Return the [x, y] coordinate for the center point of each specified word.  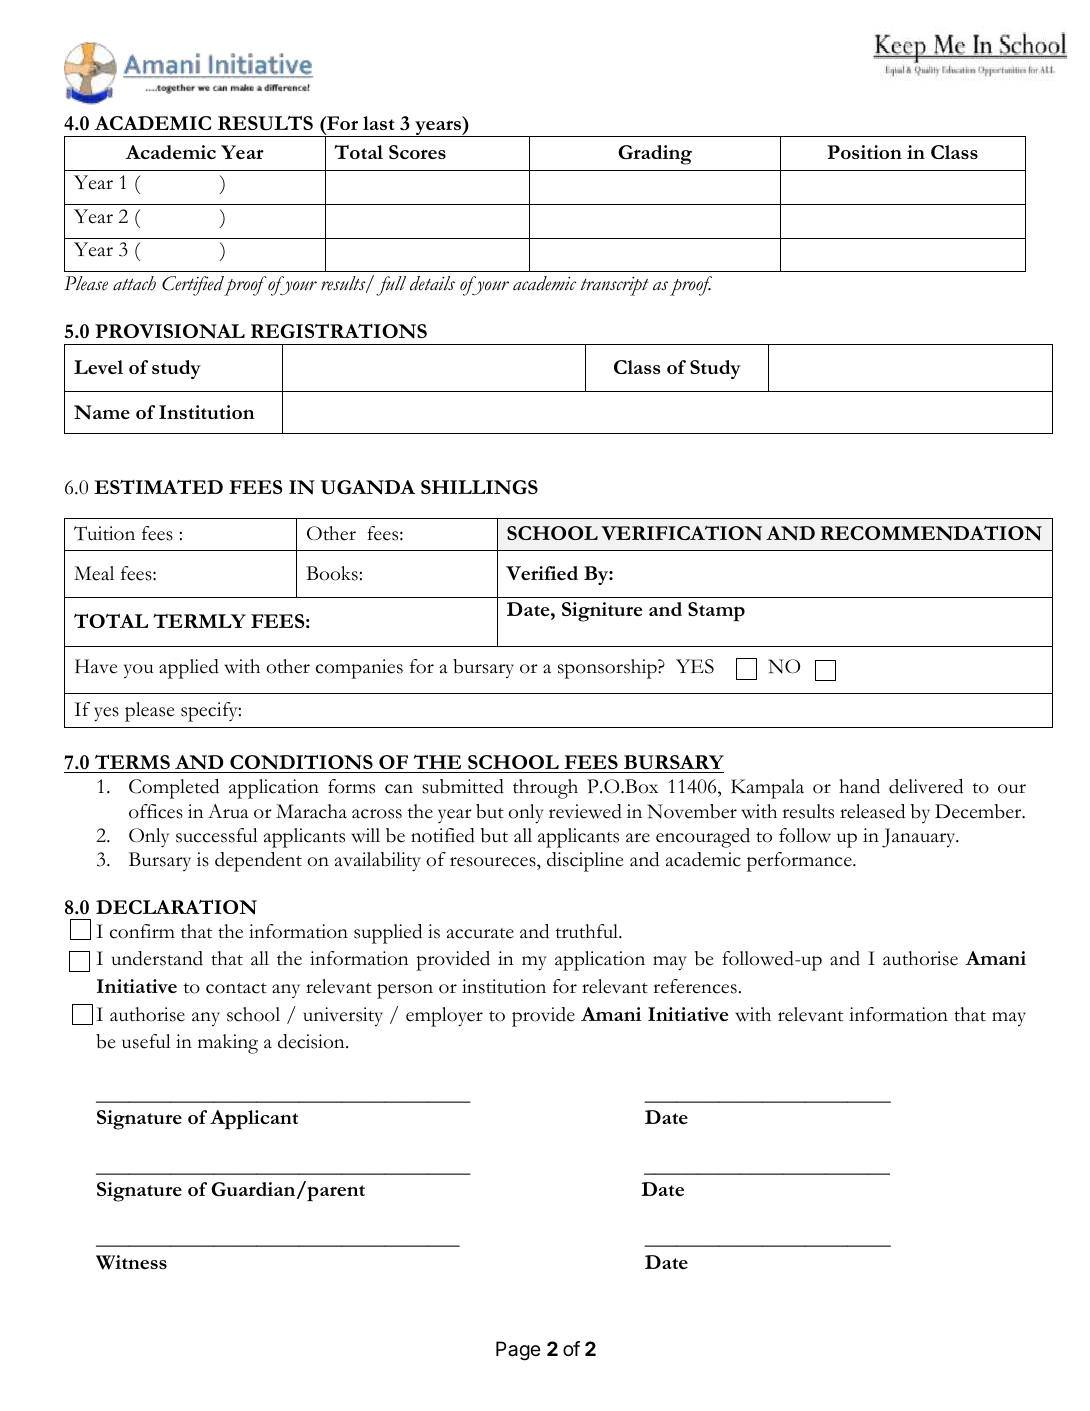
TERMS [132, 764]
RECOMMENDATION [931, 533]
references [695, 986]
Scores [417, 152]
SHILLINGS [479, 487]
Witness [131, 1262]
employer [444, 1017]
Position [864, 152]
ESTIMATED [158, 487]
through [545, 789]
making [228, 1044]
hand [859, 786]
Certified [193, 286]
